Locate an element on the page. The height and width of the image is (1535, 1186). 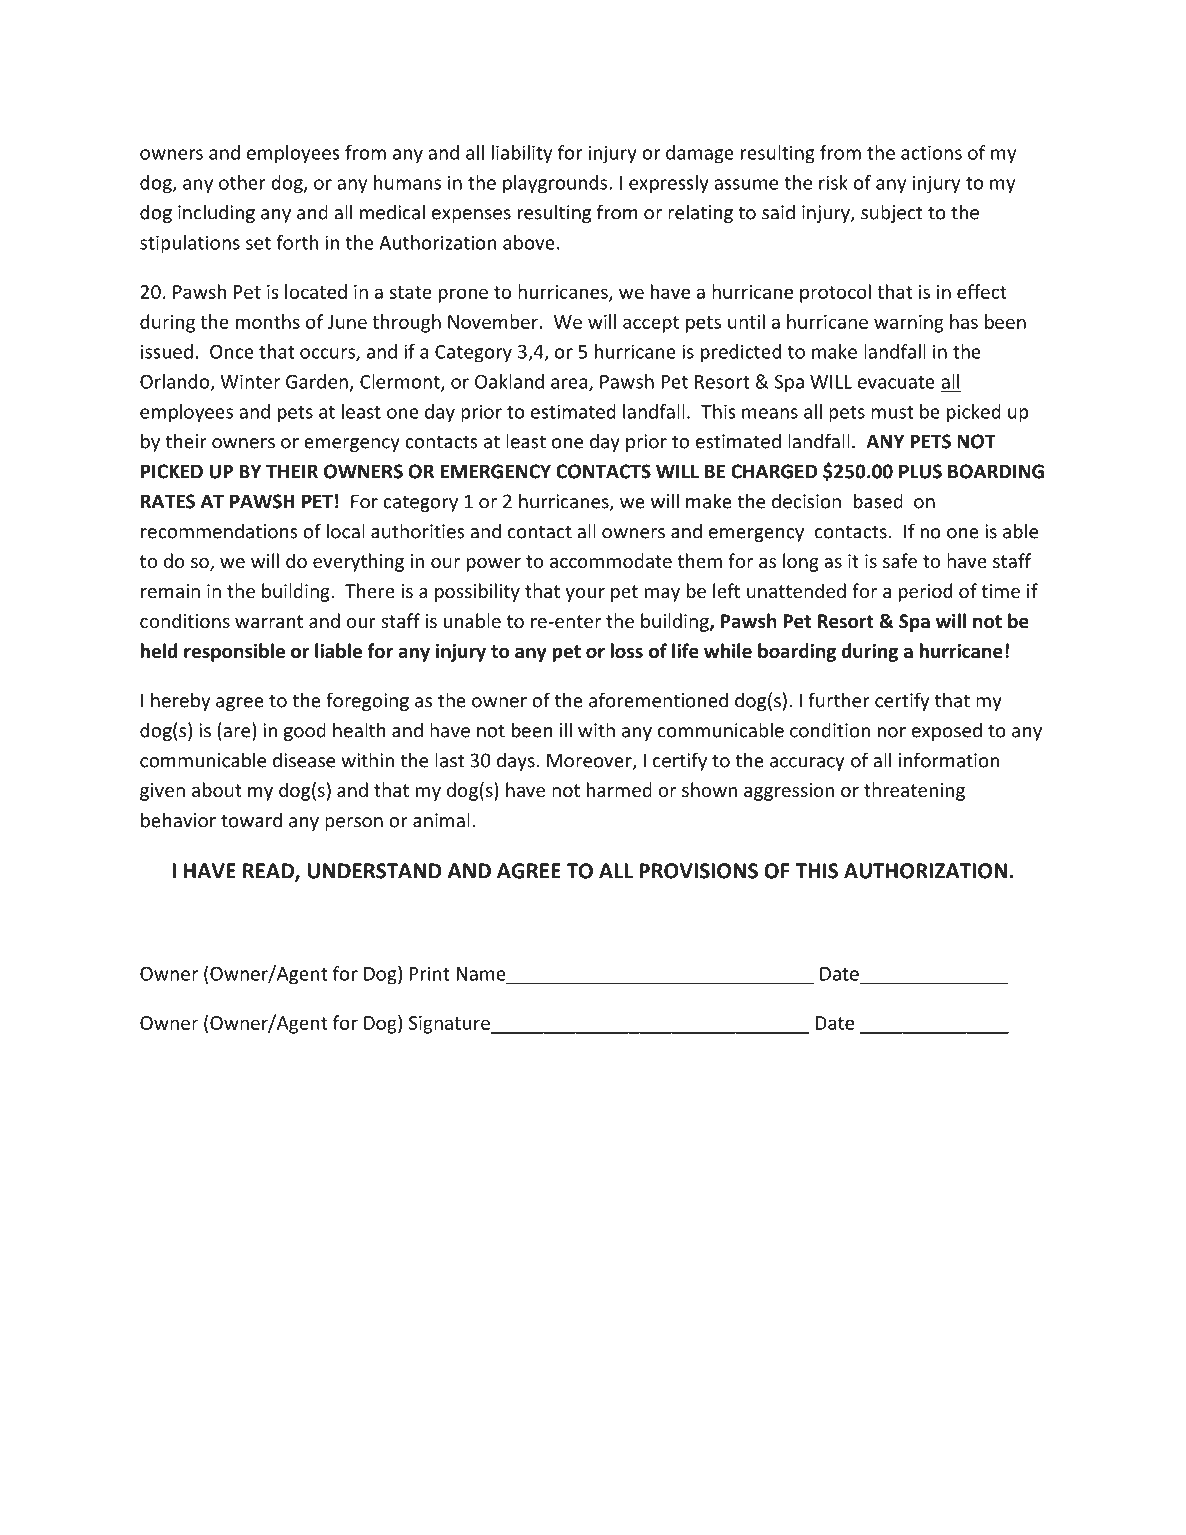
must is located at coordinates (892, 412).
